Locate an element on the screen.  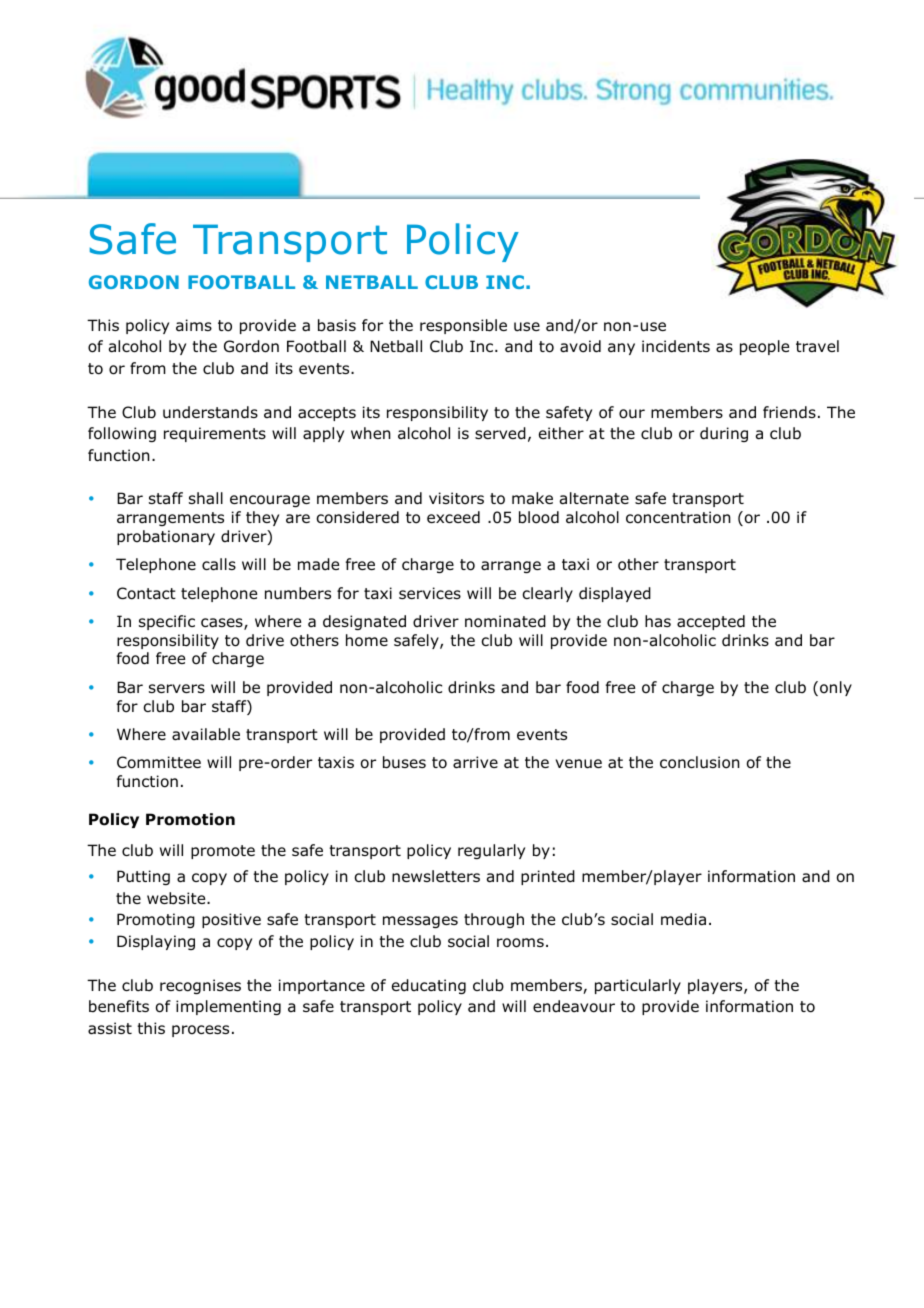
accepted is located at coordinates (711, 622).
